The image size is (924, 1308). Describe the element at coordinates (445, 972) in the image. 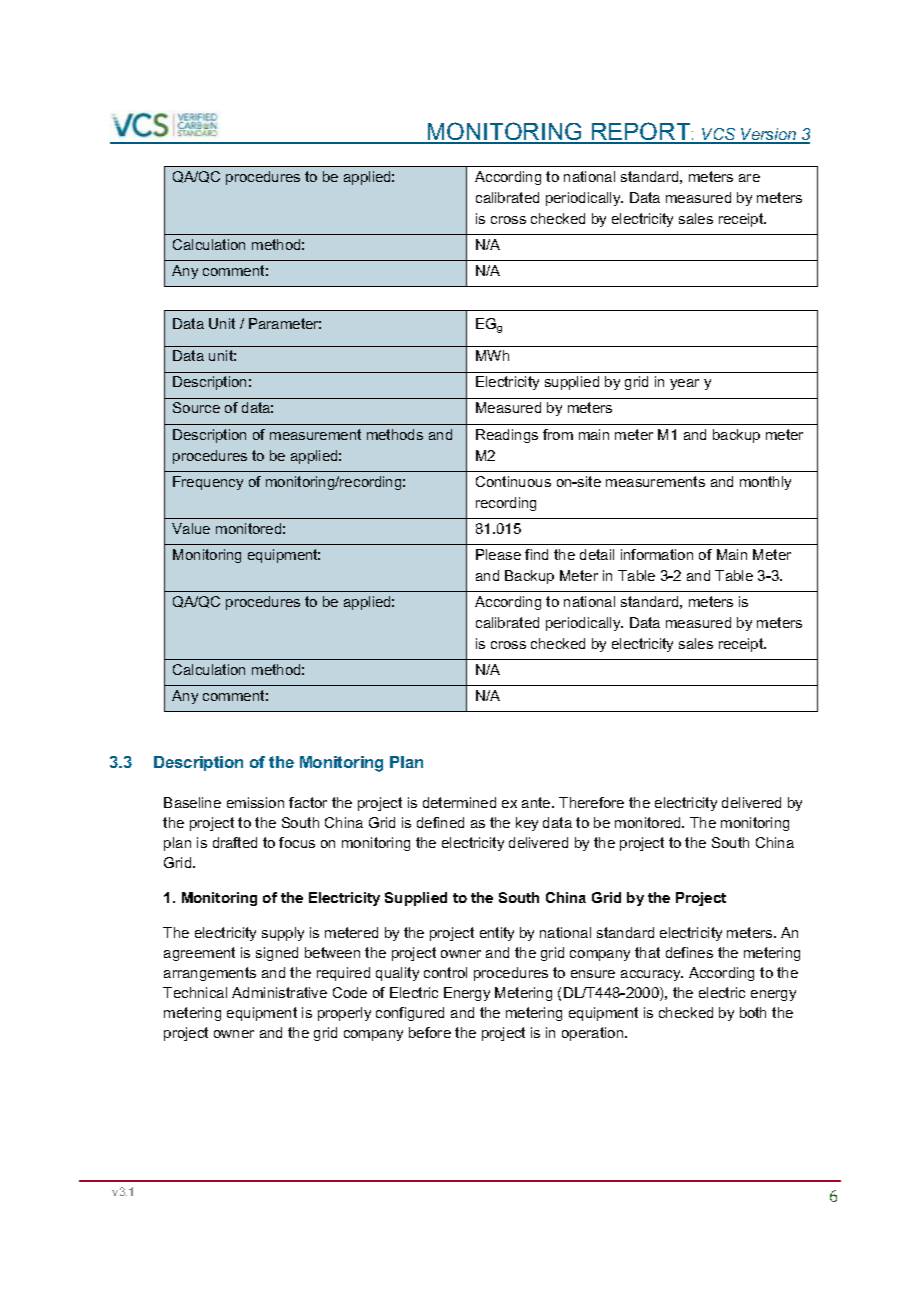

I see `control` at that location.
